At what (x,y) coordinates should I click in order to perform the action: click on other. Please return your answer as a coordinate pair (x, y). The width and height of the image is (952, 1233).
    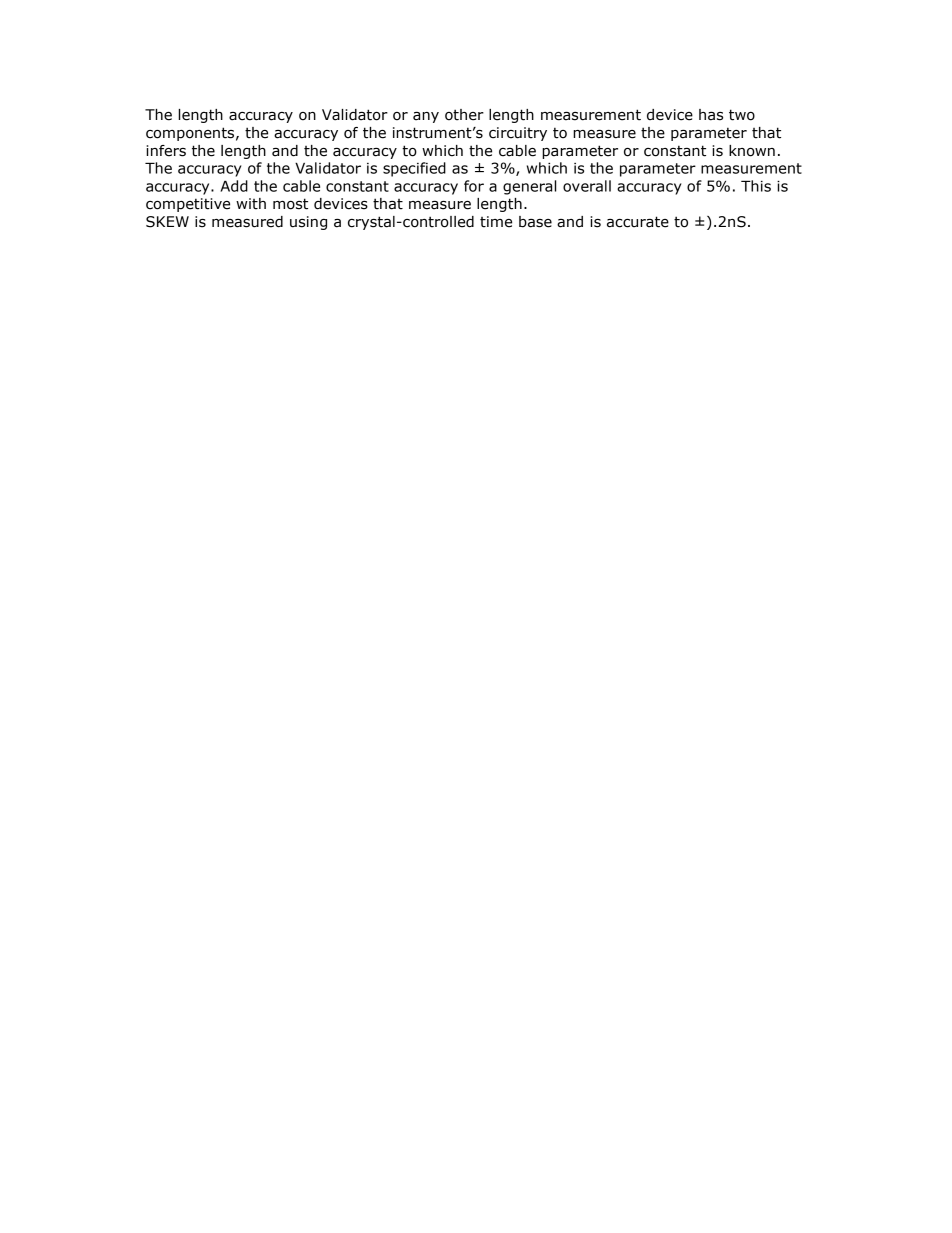
    Looking at the image, I should click on (464, 115).
